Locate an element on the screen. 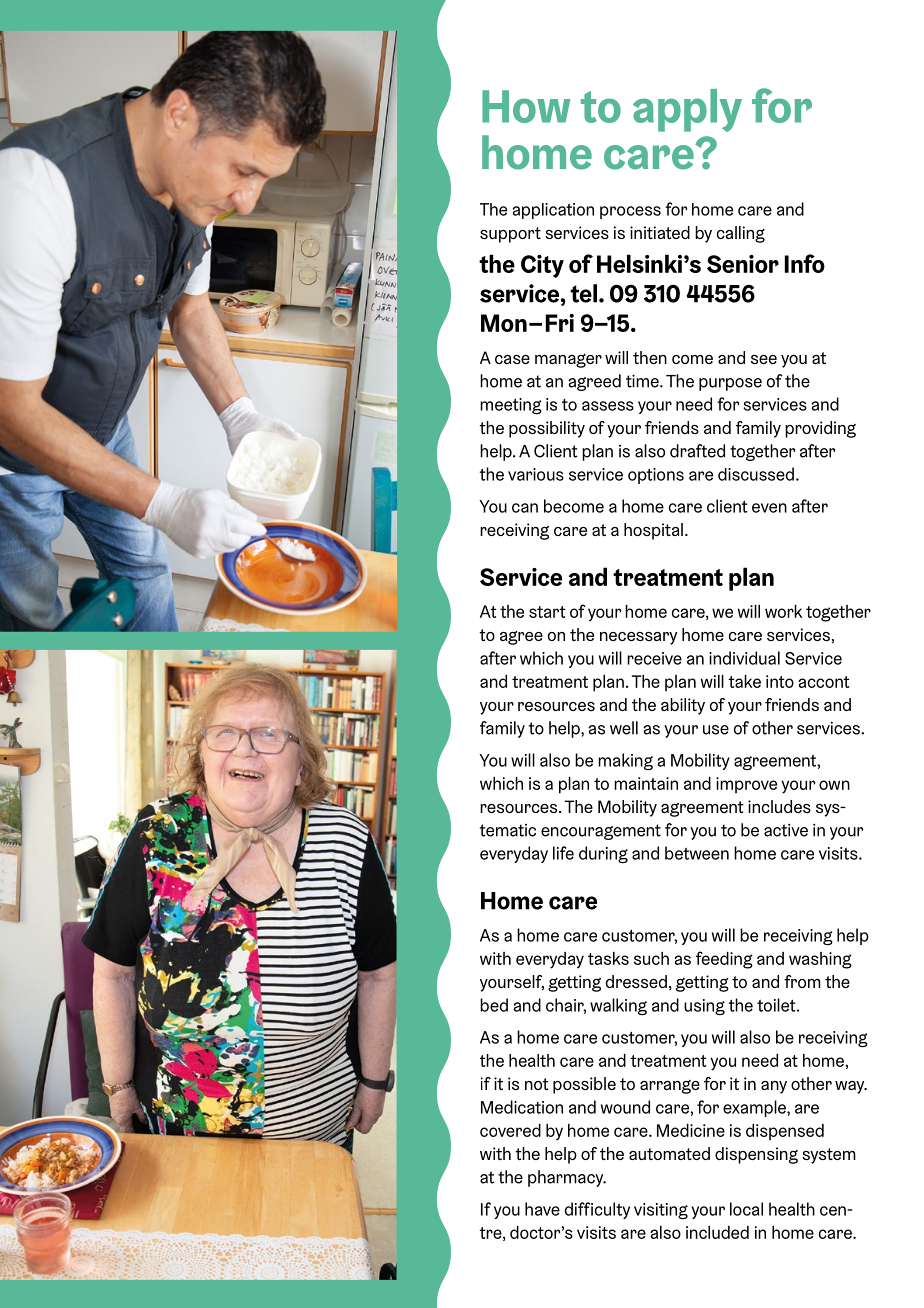 Image resolution: width=924 pixels, height=1308 pixels. visiting is located at coordinates (661, 1211).
